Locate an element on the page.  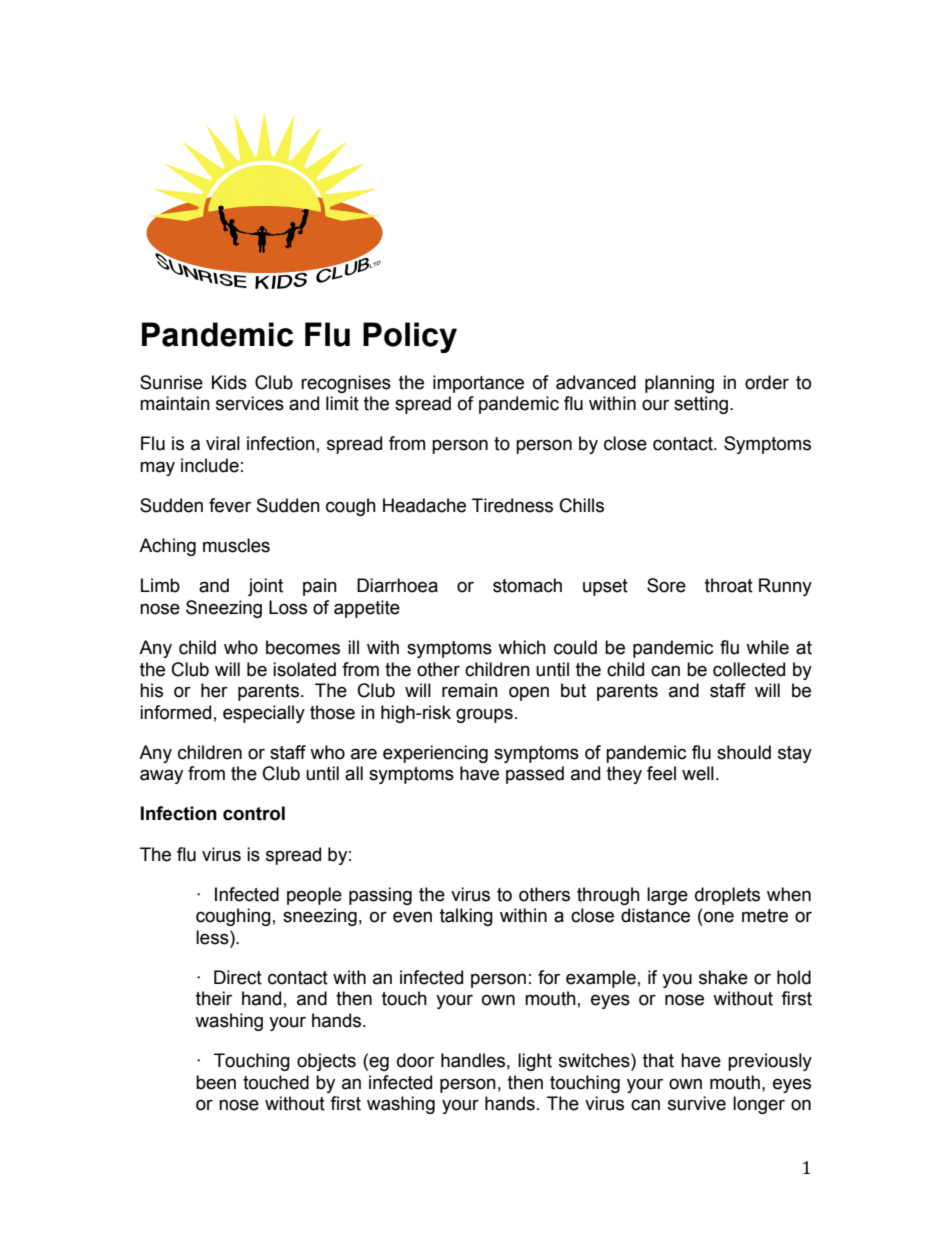
should is located at coordinates (744, 752).
